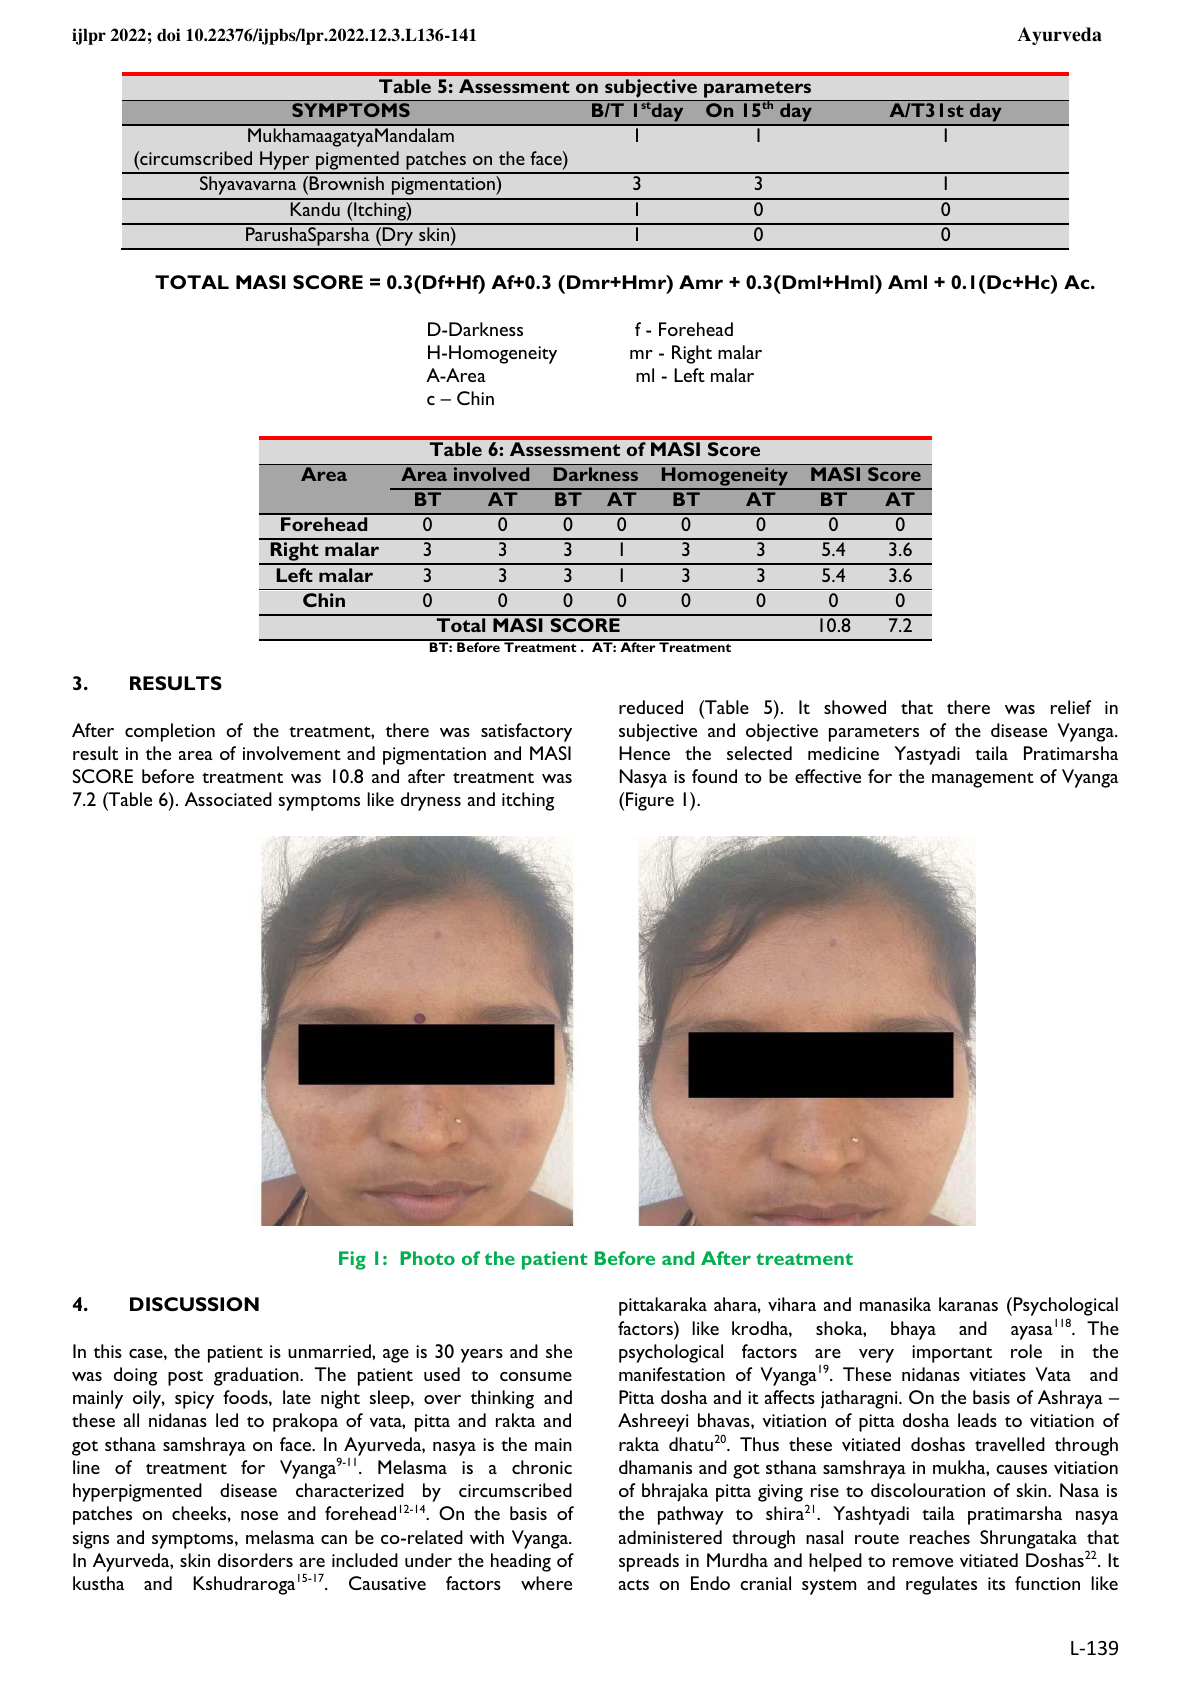  Describe the element at coordinates (255, 1560) in the page. I see `disorders` at that location.
